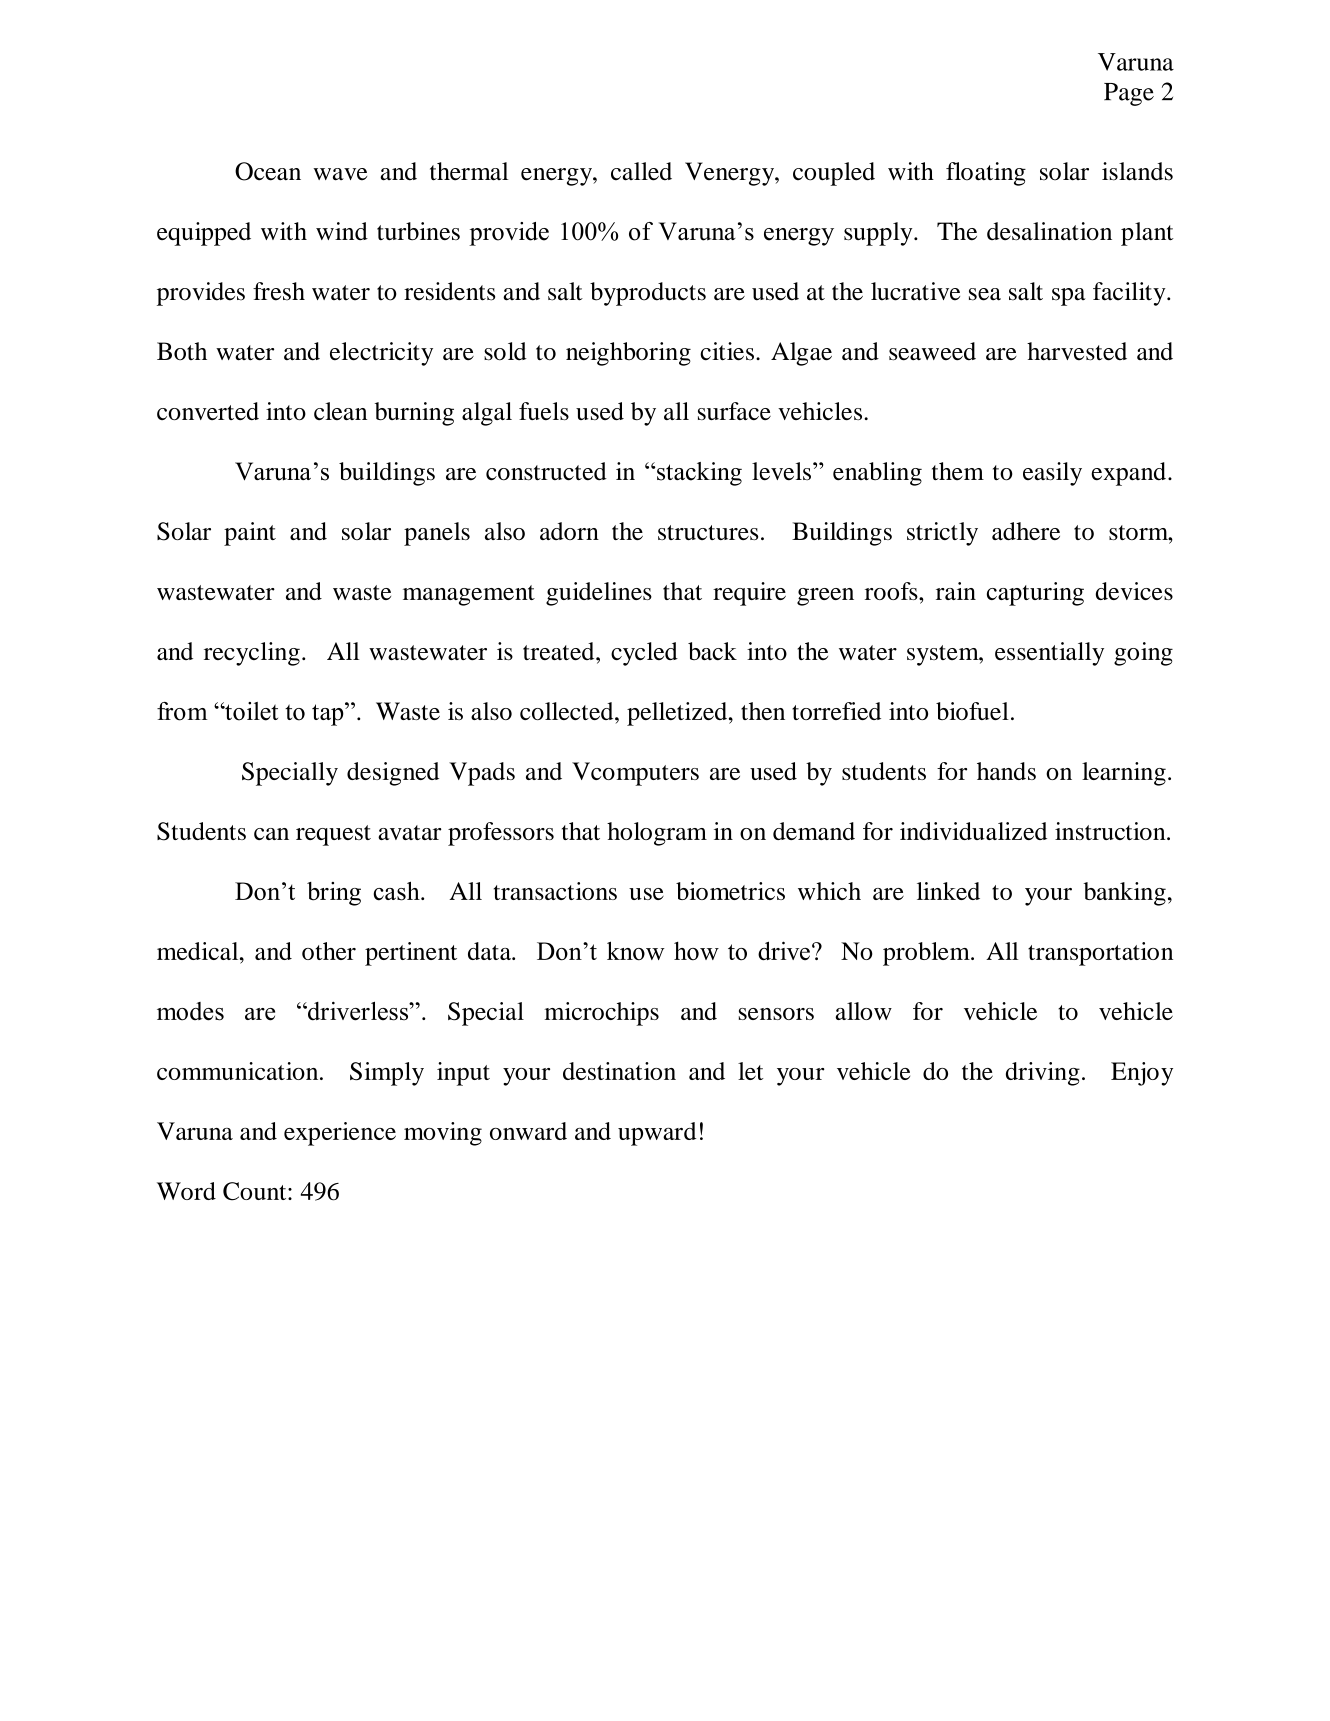 The height and width of the document is (1721, 1330). What do you see at coordinates (986, 174) in the document?
I see `floating` at bounding box center [986, 174].
